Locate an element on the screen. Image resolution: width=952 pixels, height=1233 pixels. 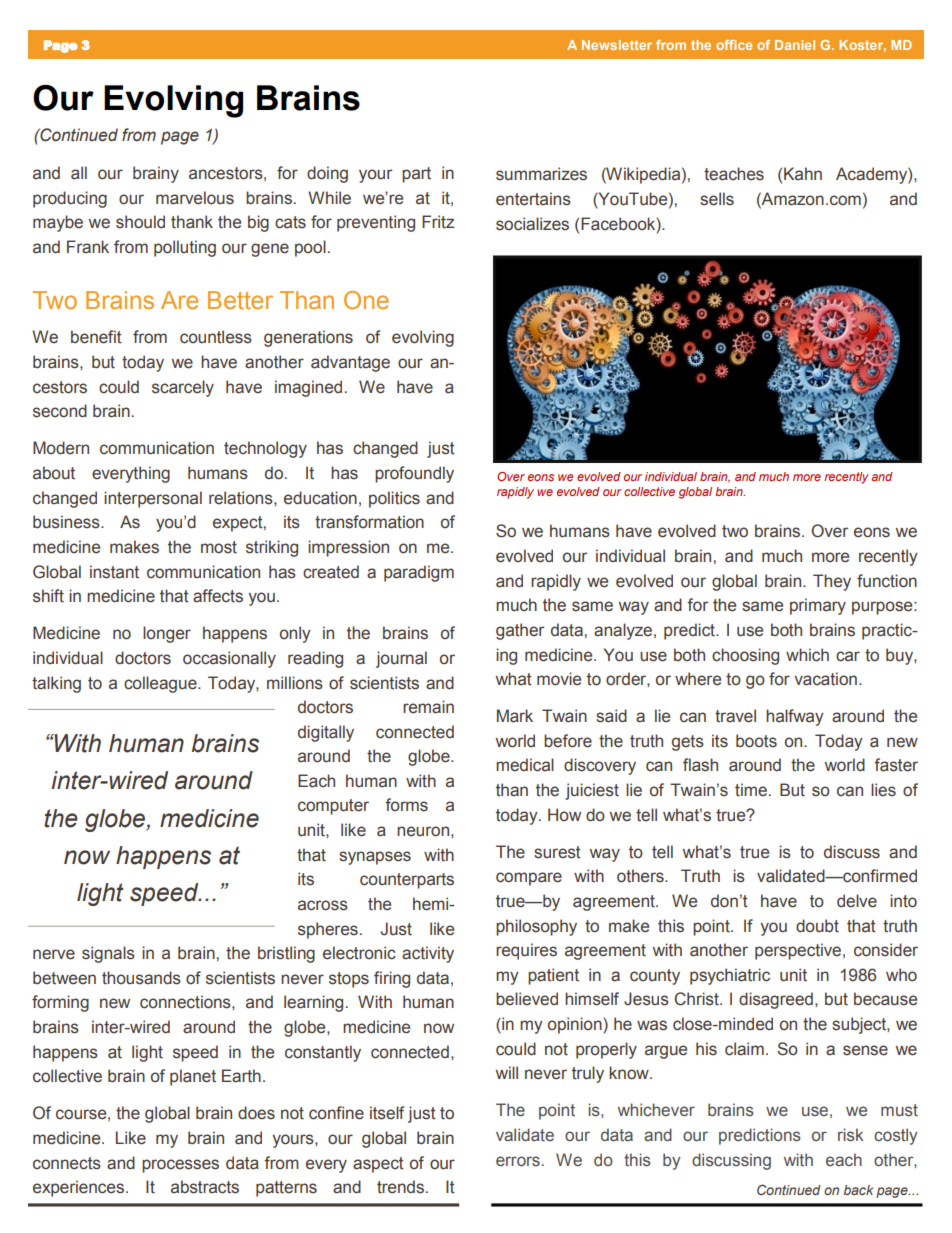
profoundly is located at coordinates (414, 474).
